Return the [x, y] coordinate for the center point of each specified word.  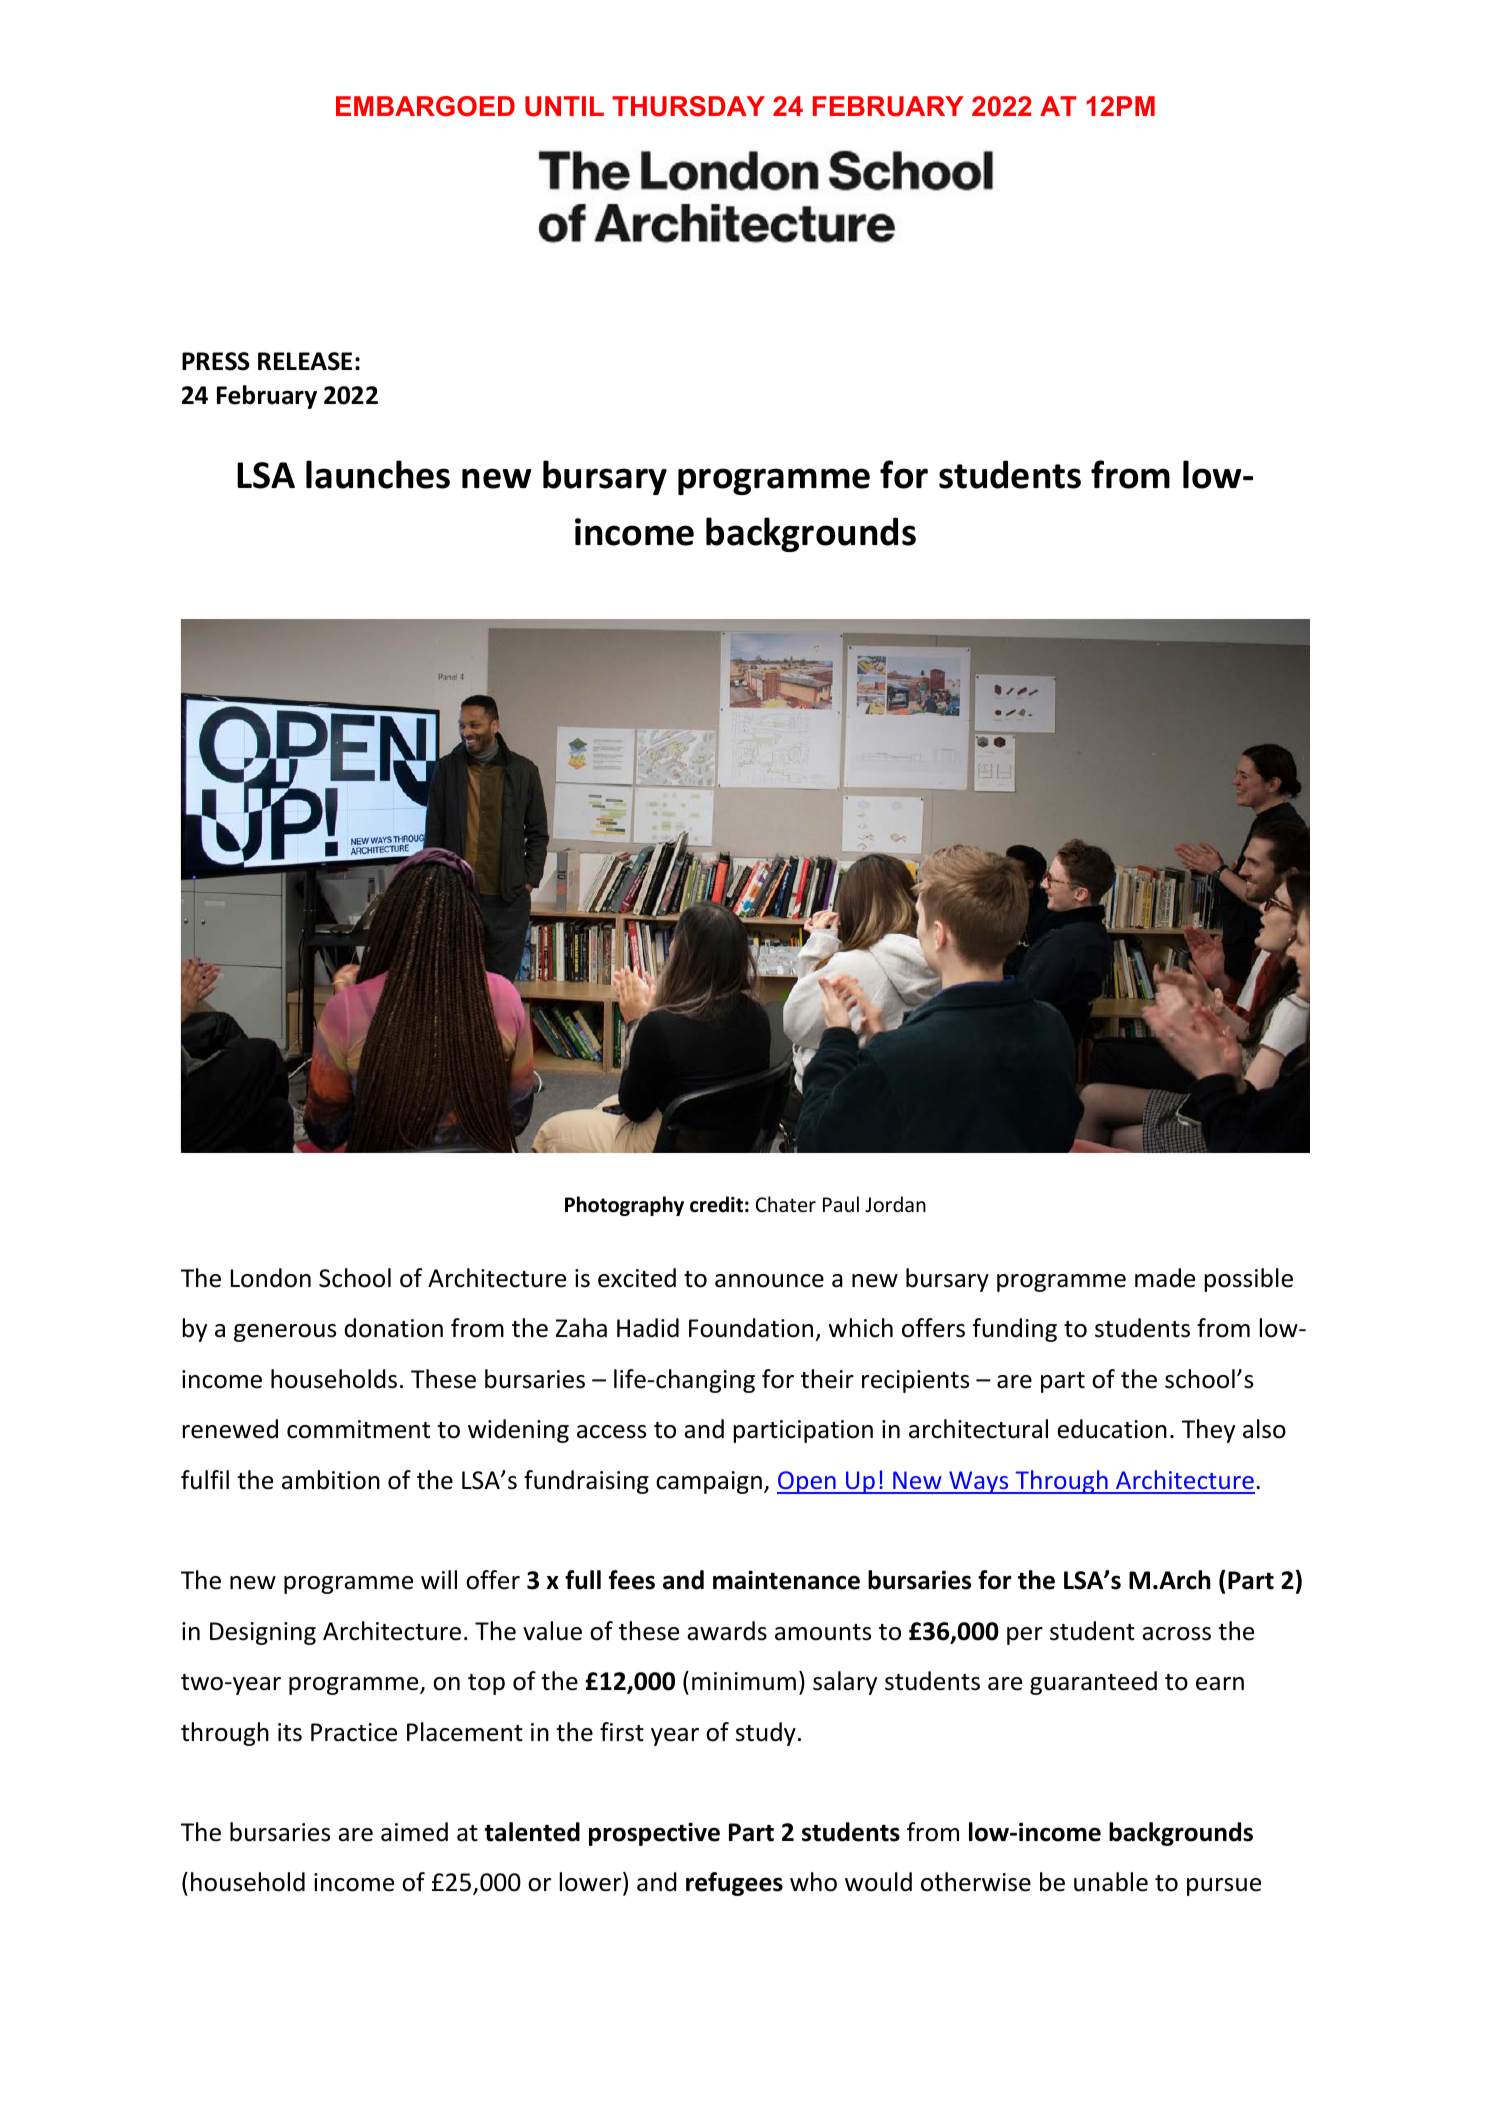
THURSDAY [688, 106]
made [1165, 1278]
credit [716, 1204]
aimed [414, 1832]
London [271, 1278]
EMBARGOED [425, 106]
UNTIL [564, 106]
